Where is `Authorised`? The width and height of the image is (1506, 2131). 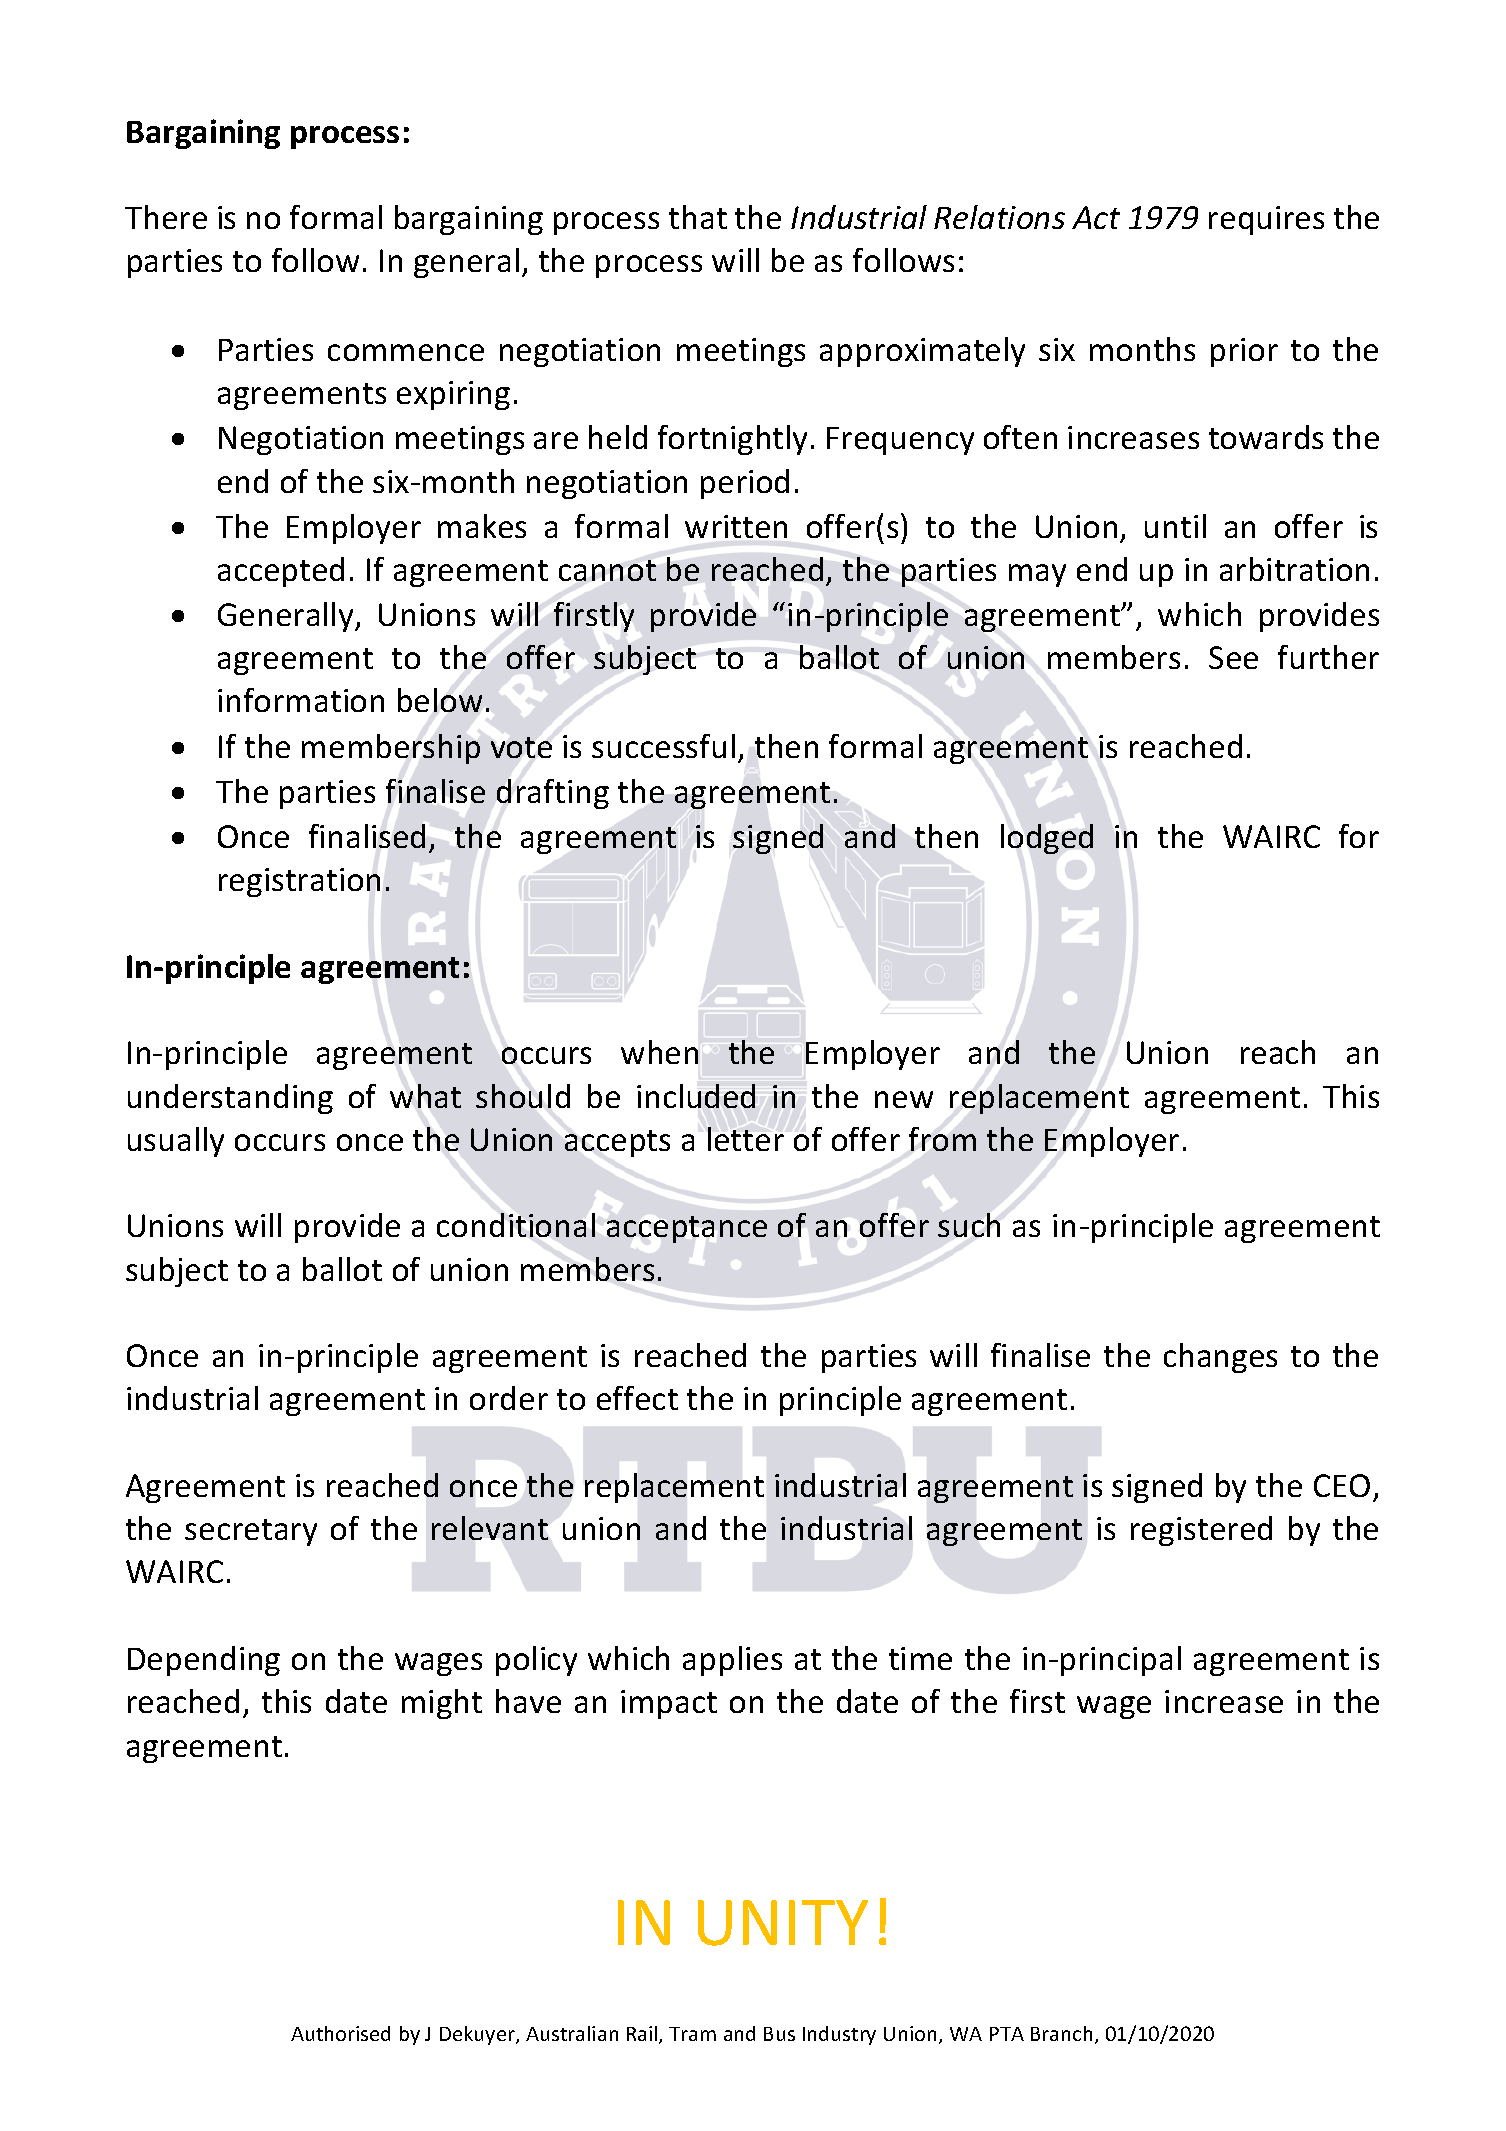
Authorised is located at coordinates (340, 2033).
